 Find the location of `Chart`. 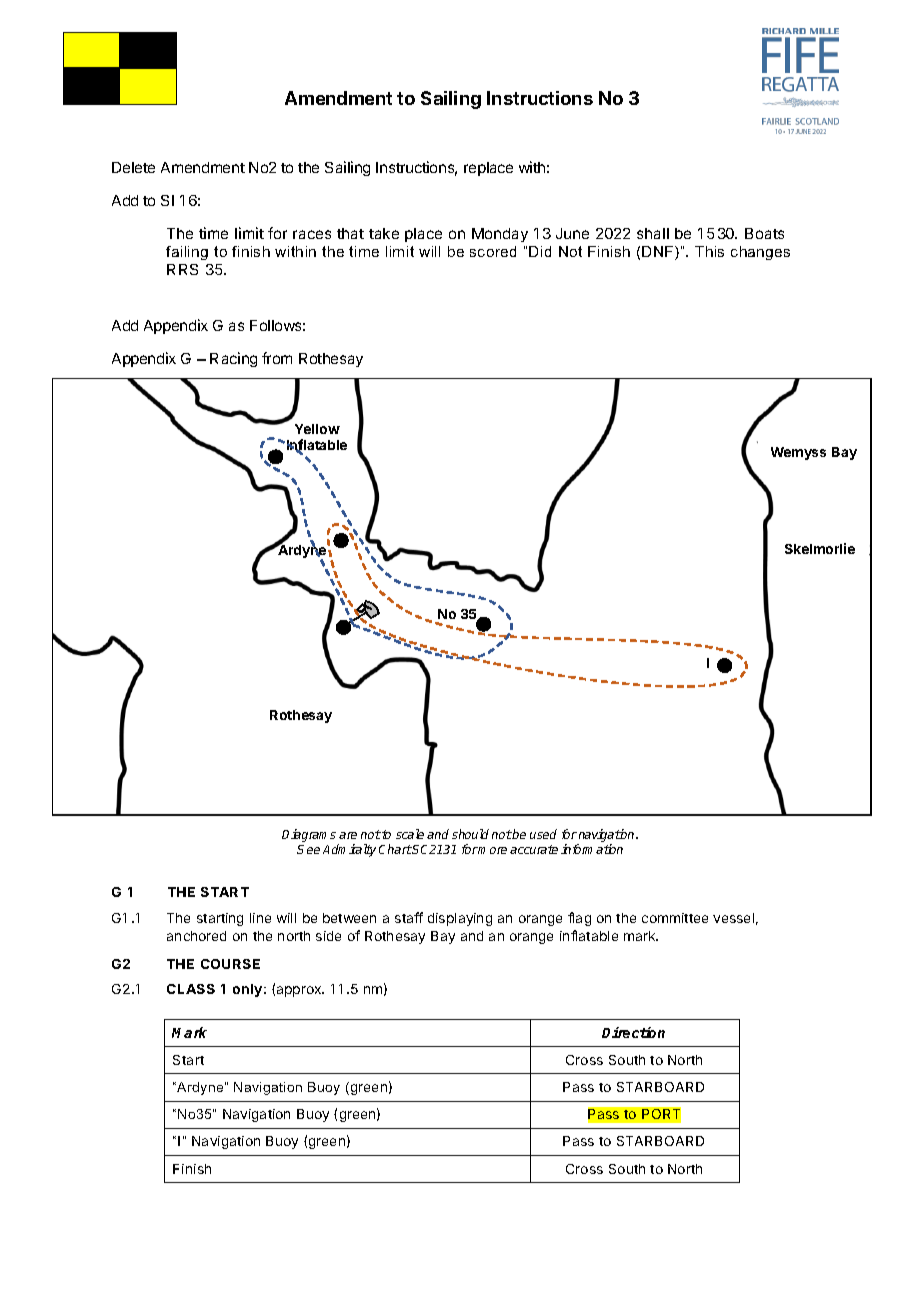

Chart is located at coordinates (395, 849).
